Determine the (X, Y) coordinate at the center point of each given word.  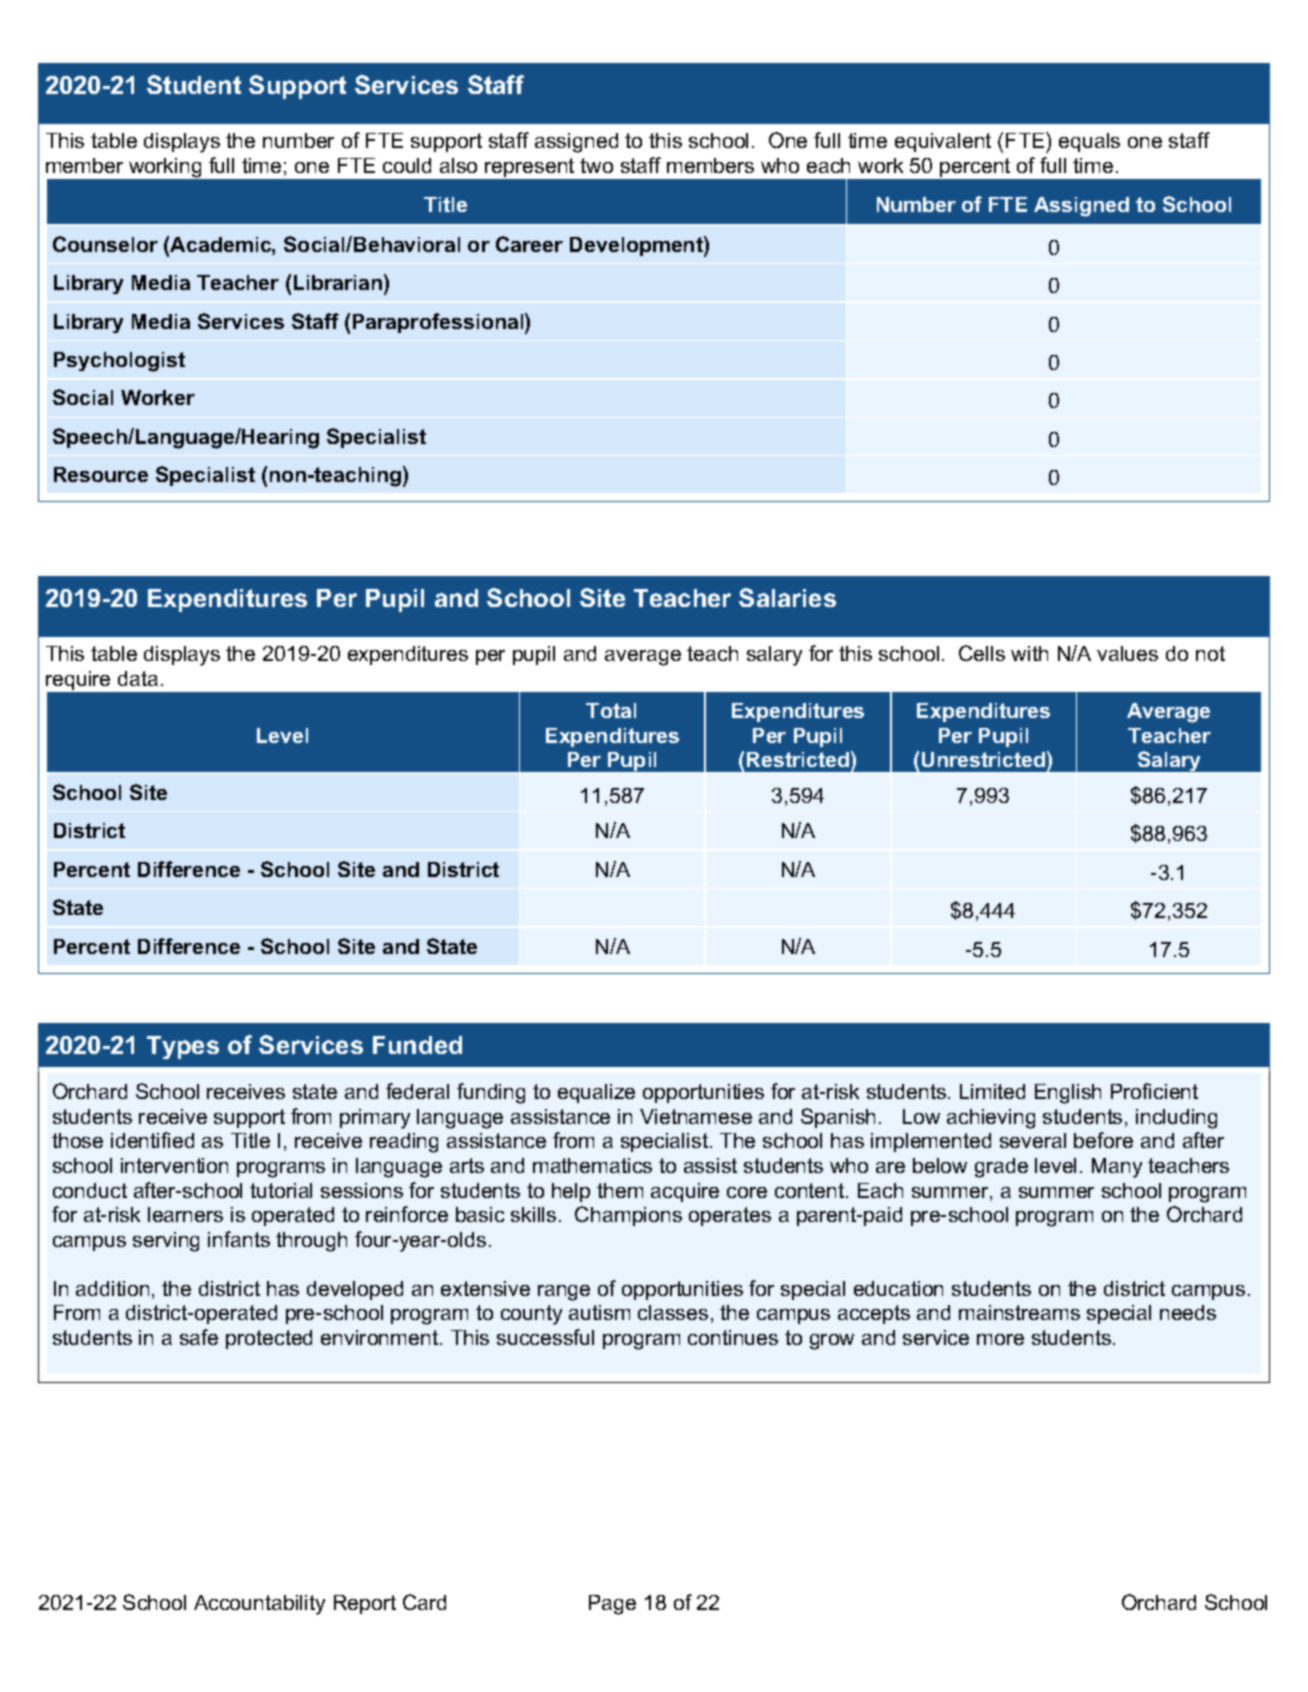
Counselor (105, 244)
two (596, 165)
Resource (101, 474)
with (1029, 653)
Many (1117, 1168)
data (138, 678)
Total (611, 710)
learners (185, 1214)
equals (1089, 142)
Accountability (259, 1605)
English (1068, 1094)
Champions (628, 1216)
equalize (596, 1093)
